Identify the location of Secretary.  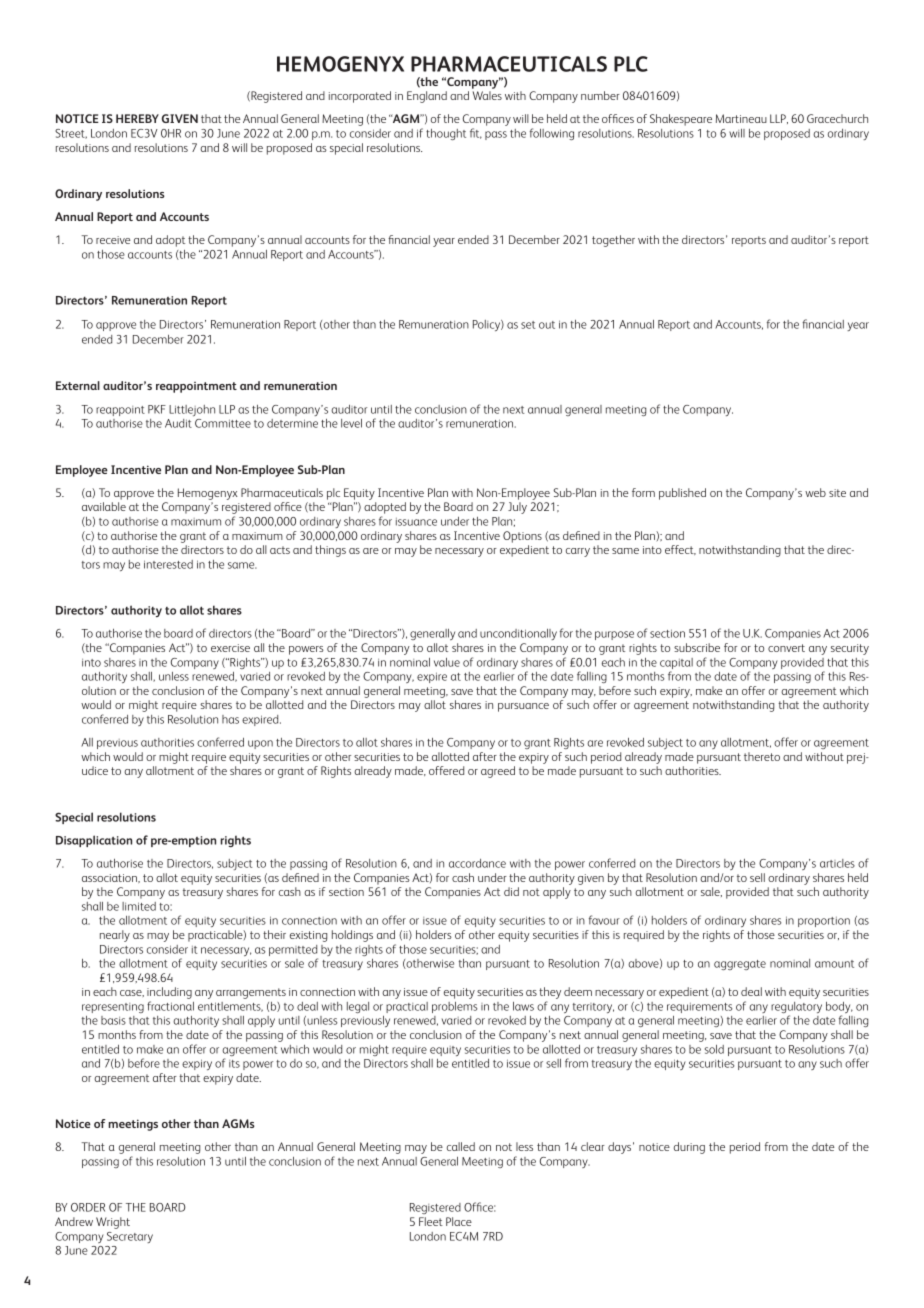
(130, 1237).
